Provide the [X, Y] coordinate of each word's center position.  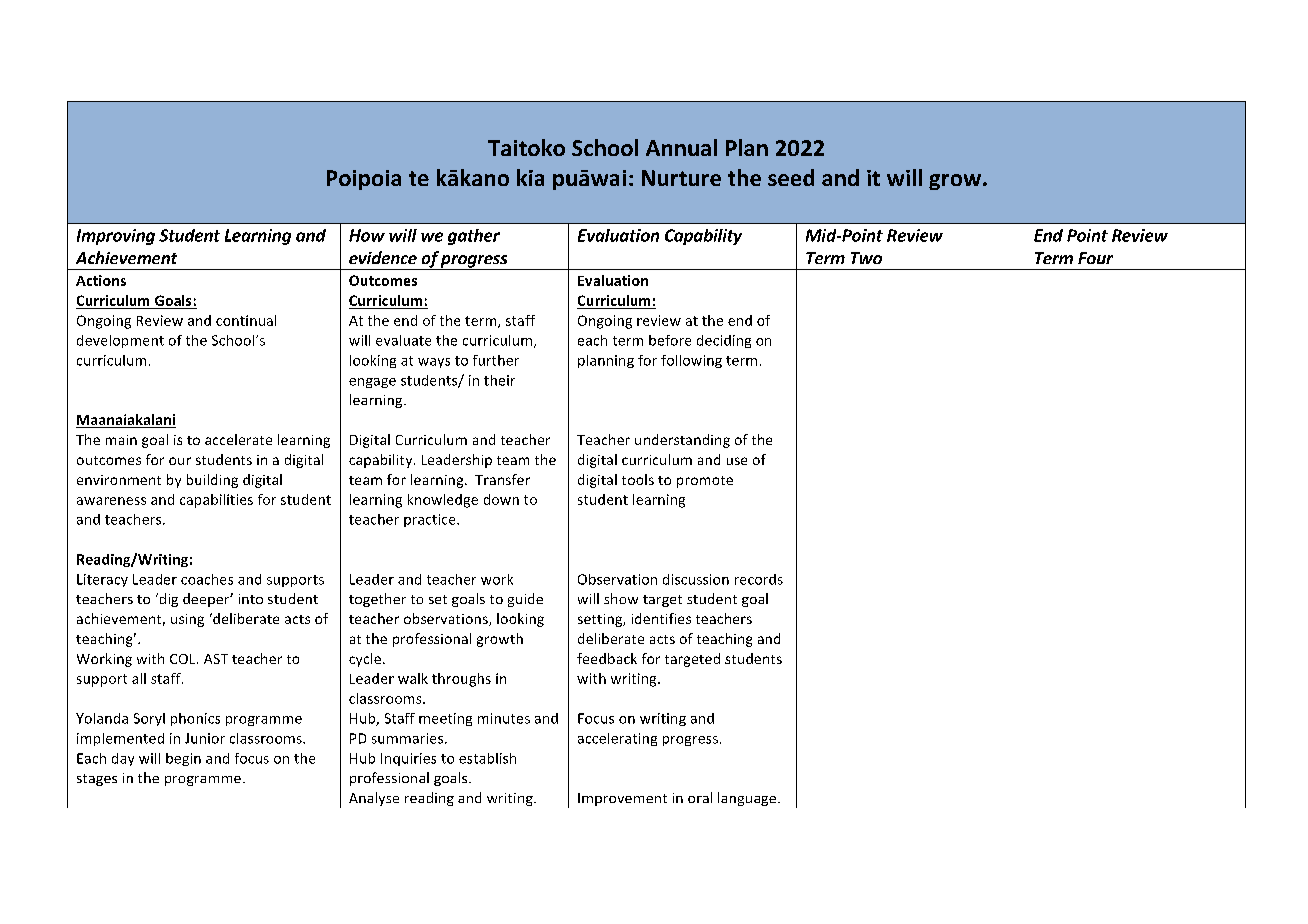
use [737, 461]
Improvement [622, 799]
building [212, 481]
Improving [116, 237]
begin [183, 759]
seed [791, 177]
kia [530, 177]
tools [638, 479]
